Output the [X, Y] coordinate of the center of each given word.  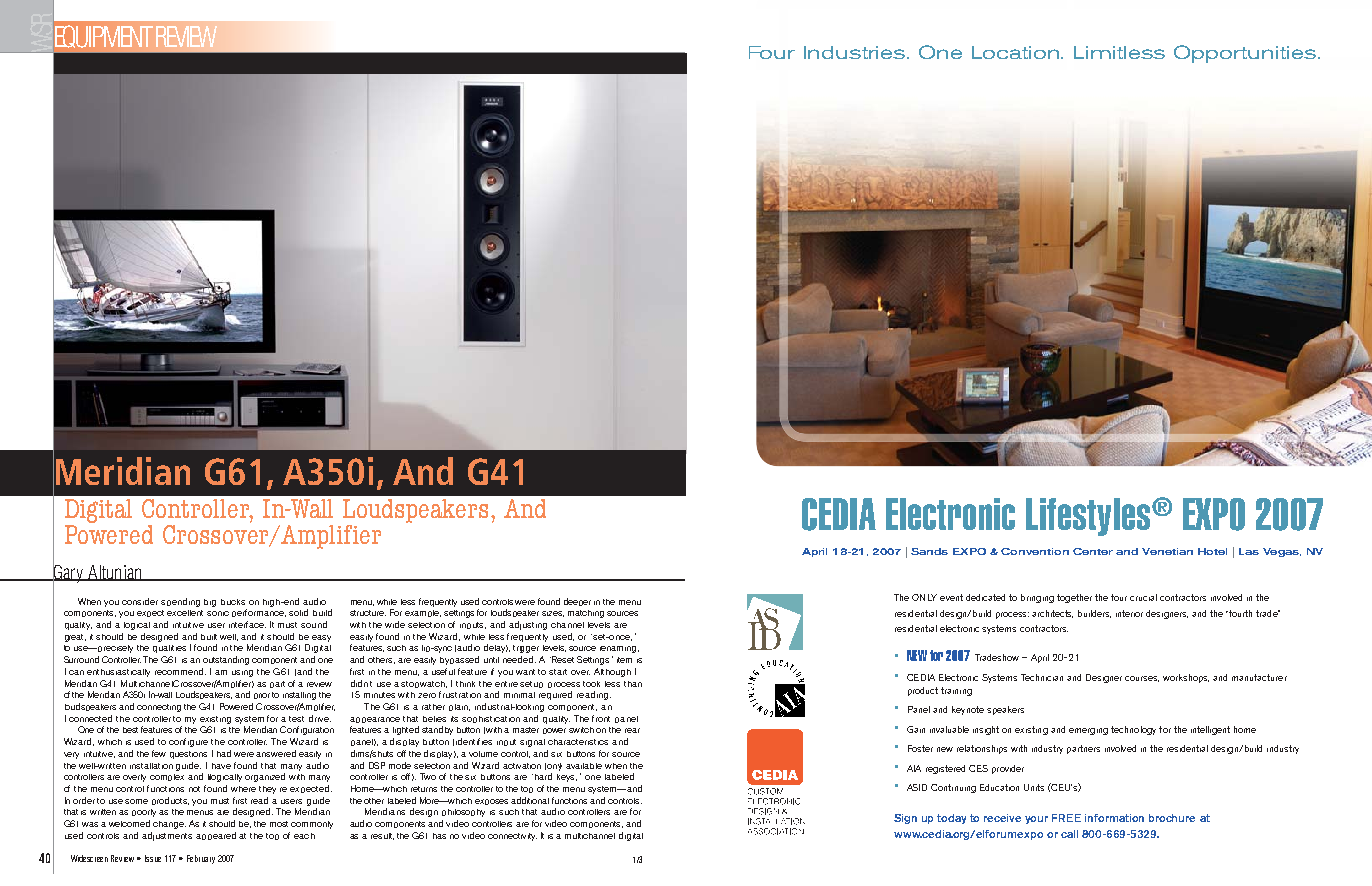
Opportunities [1245, 54]
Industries [856, 52]
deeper [577, 602]
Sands [929, 551]
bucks [233, 602]
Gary [68, 573]
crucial [1143, 597]
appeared [216, 836]
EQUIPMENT [104, 36]
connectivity [512, 837]
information [1114, 818]
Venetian [1167, 551]
